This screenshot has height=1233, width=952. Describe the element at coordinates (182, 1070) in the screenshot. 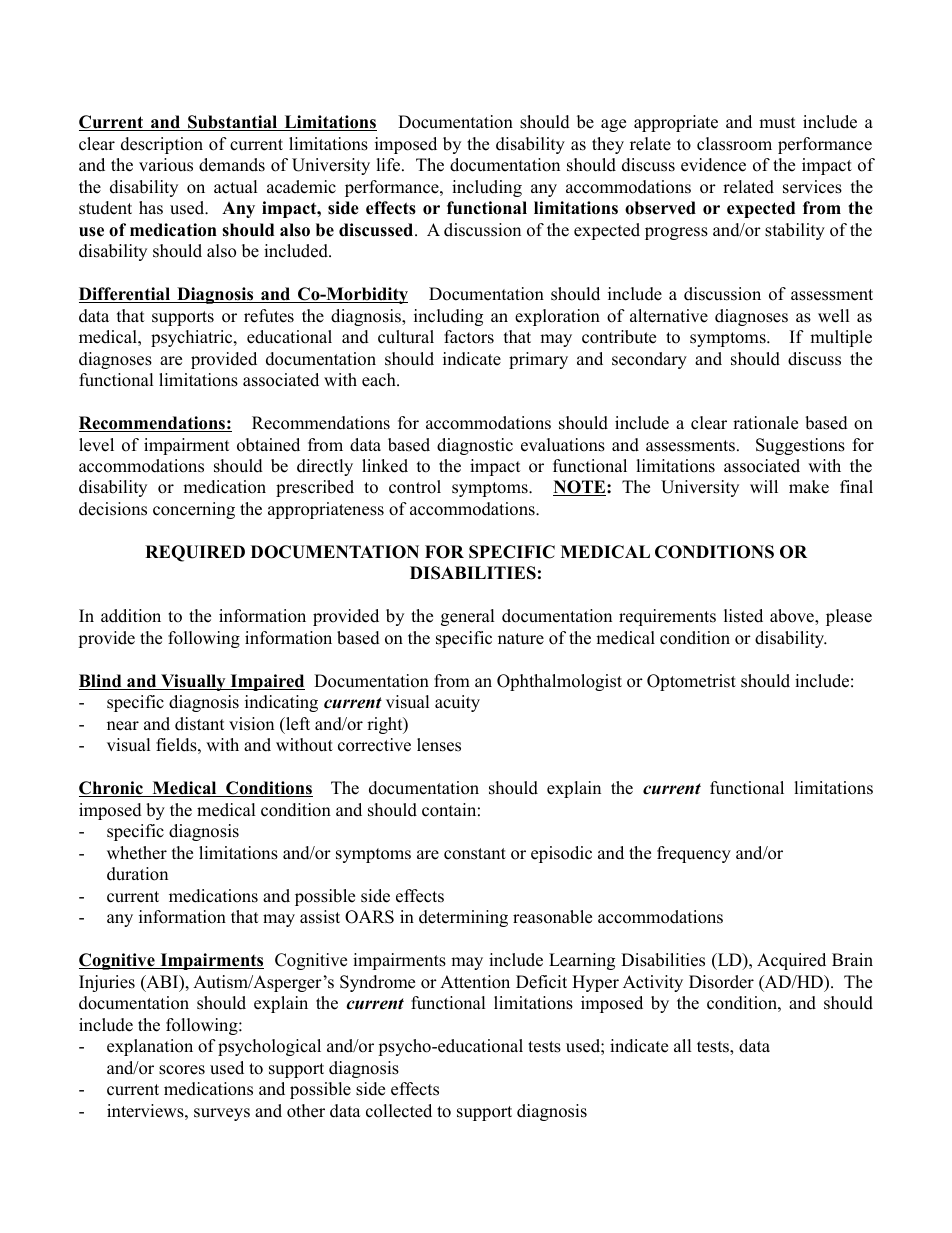

I see `scores` at that location.
